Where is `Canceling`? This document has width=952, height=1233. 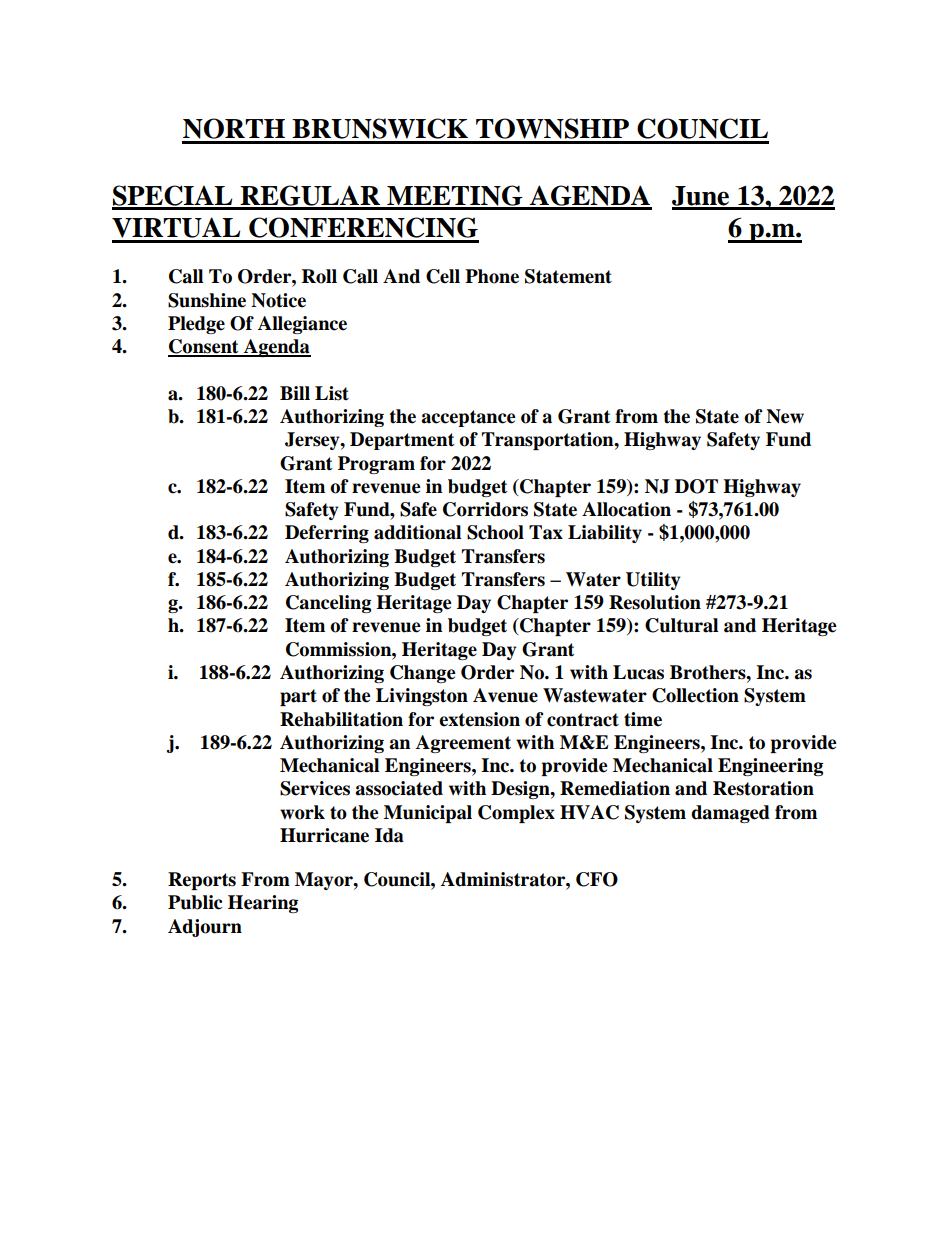 Canceling is located at coordinates (328, 604).
